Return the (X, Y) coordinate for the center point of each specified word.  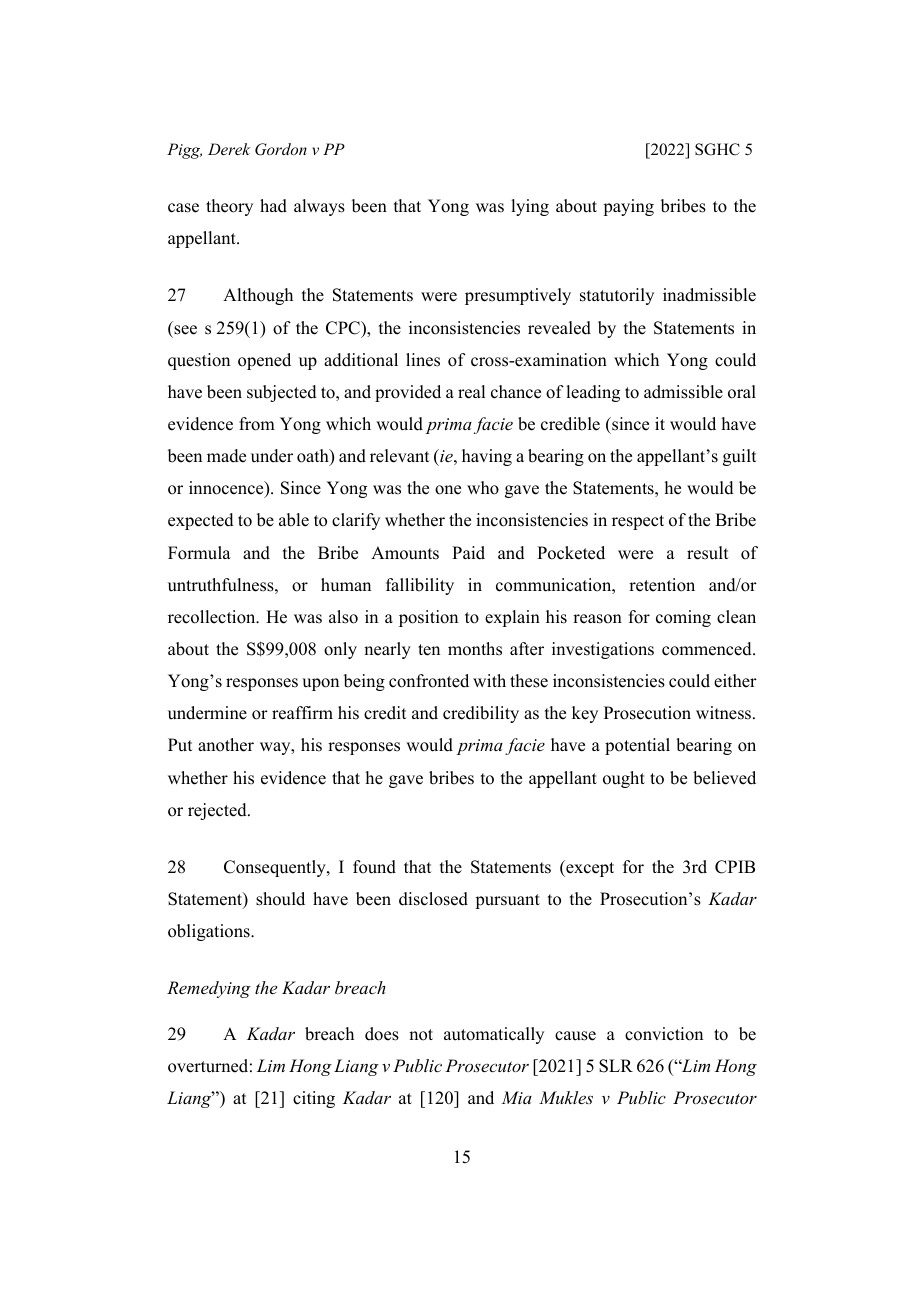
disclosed (433, 899)
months (475, 649)
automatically (494, 1035)
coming (683, 618)
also (343, 617)
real (471, 392)
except (589, 868)
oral (742, 392)
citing (314, 1099)
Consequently (276, 868)
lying (530, 207)
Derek (229, 149)
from (257, 424)
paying (628, 207)
